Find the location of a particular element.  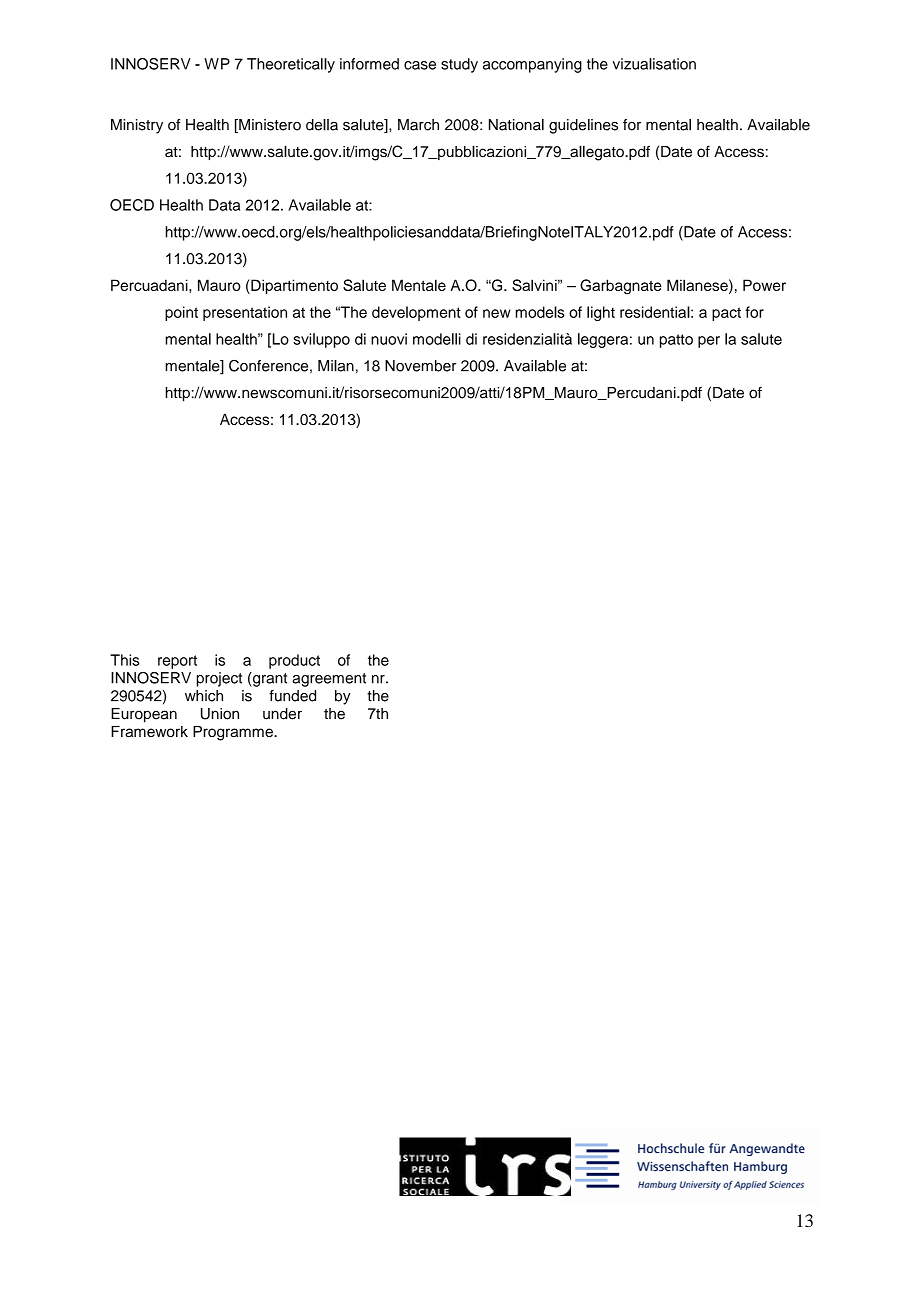

point is located at coordinates (181, 313).
